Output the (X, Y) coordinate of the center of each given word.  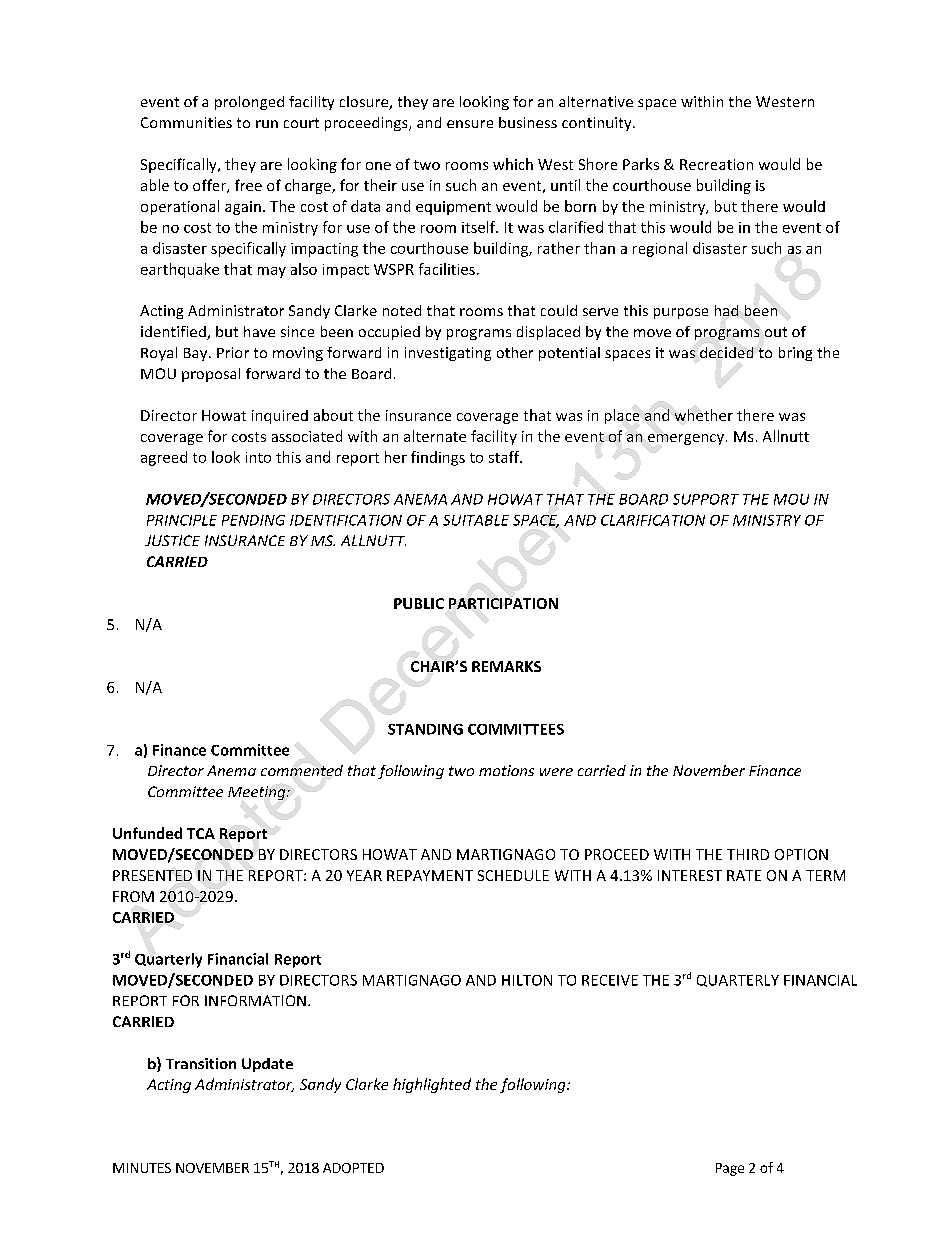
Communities (186, 122)
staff (505, 457)
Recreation (716, 164)
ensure (470, 124)
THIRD (748, 854)
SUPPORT (706, 499)
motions (506, 770)
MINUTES (142, 1168)
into (258, 457)
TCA (201, 833)
